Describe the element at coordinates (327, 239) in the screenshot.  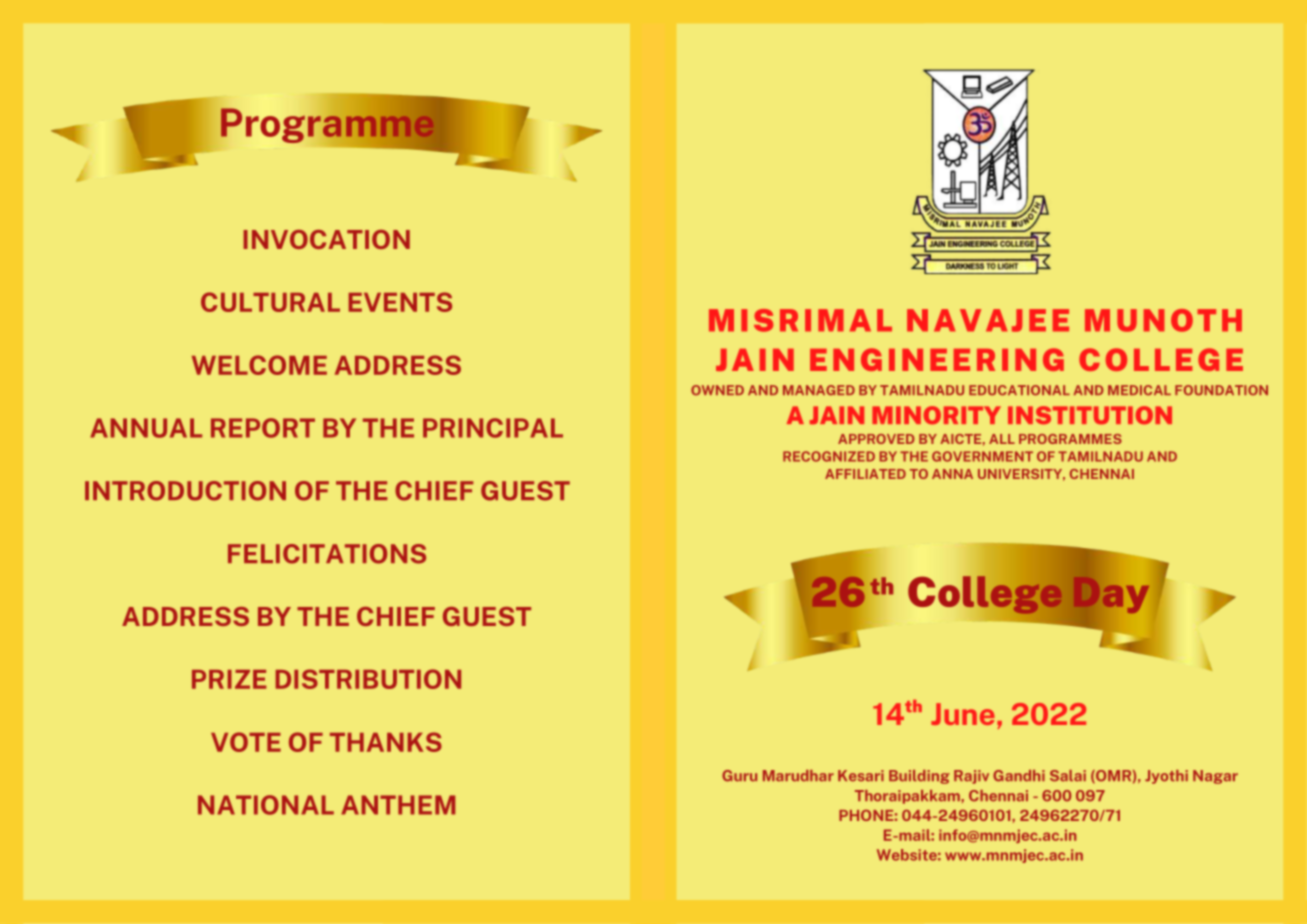
I see `INVOCATION` at that location.
